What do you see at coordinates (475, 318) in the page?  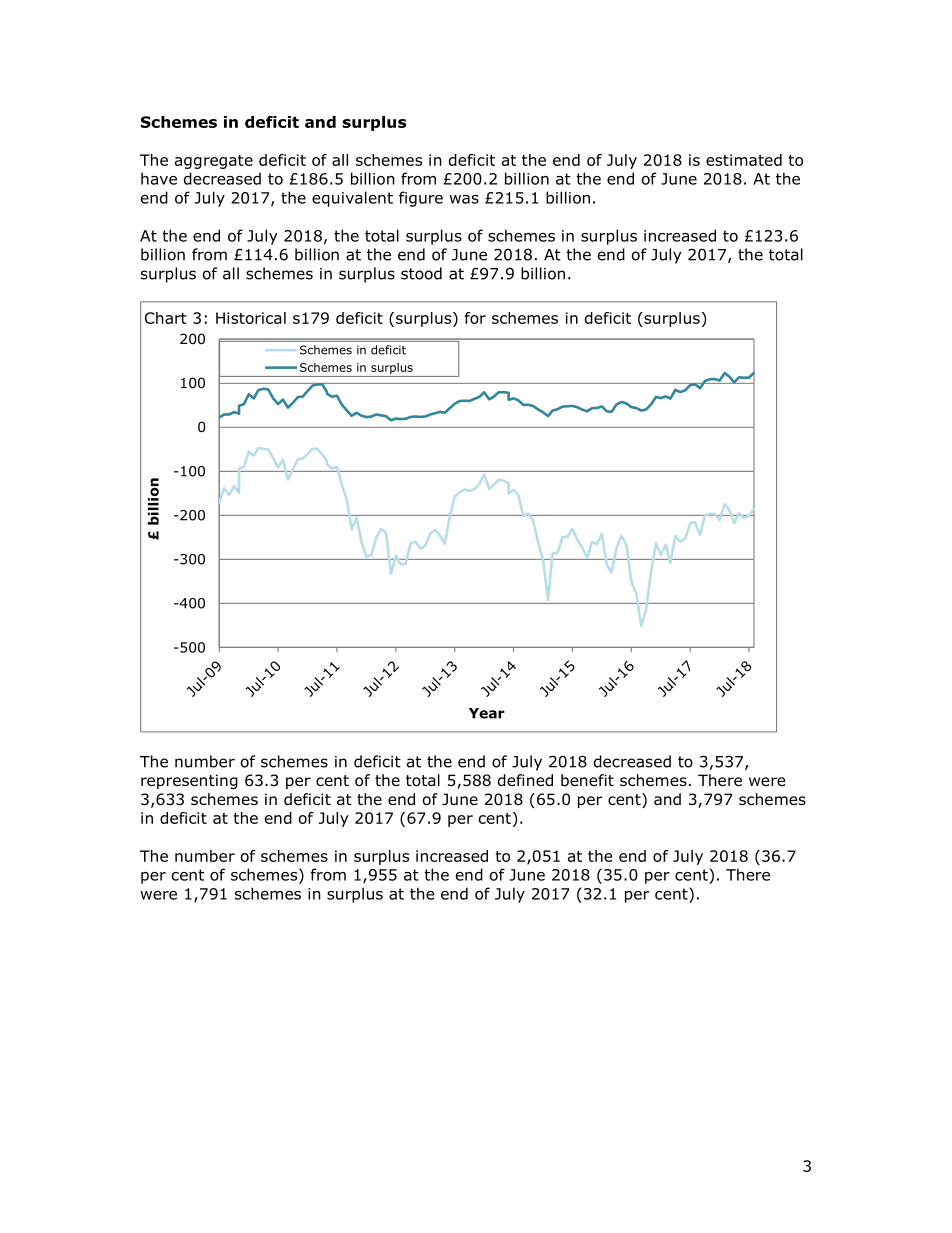 I see `for` at bounding box center [475, 318].
